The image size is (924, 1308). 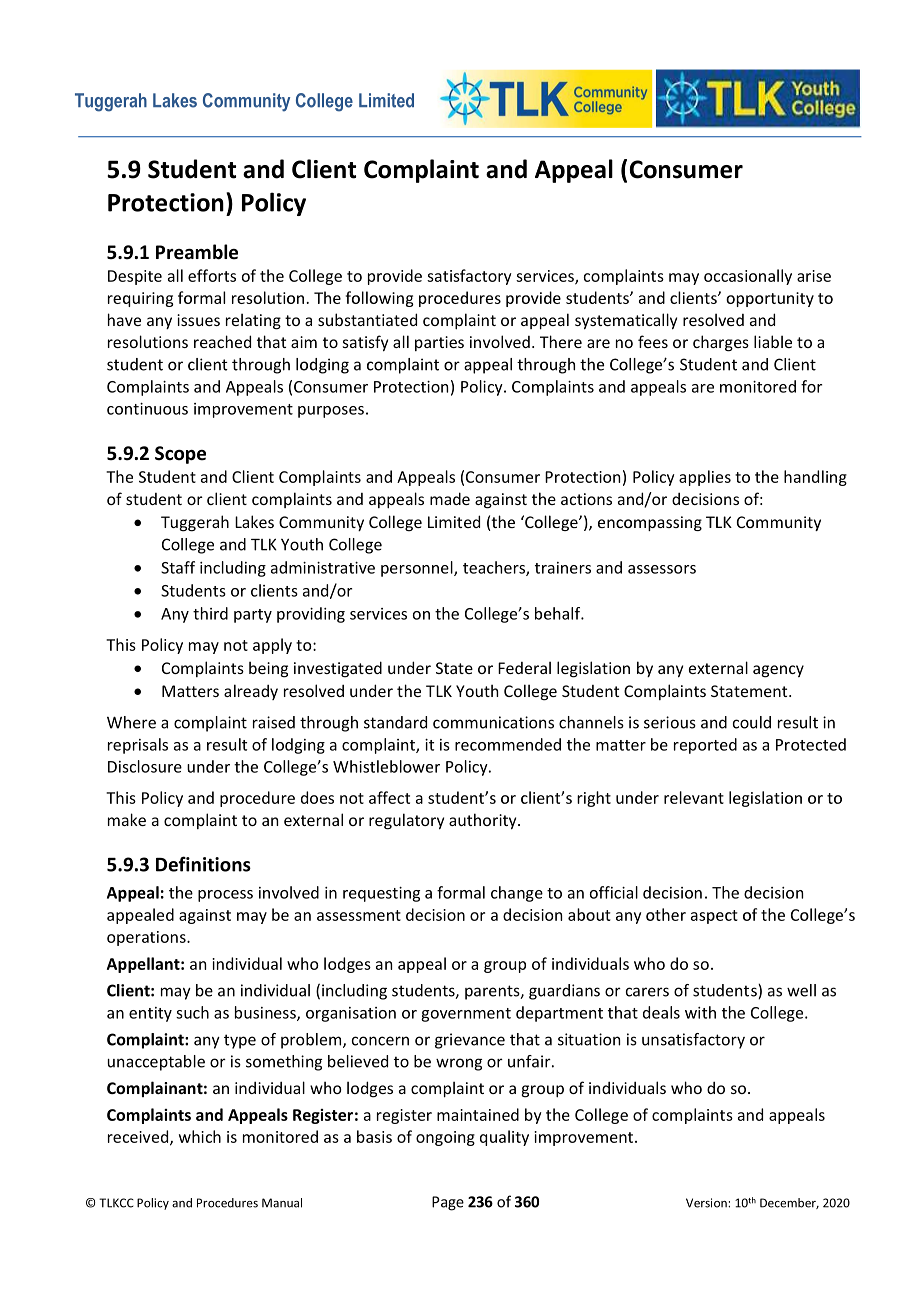 I want to click on official, so click(x=614, y=892).
